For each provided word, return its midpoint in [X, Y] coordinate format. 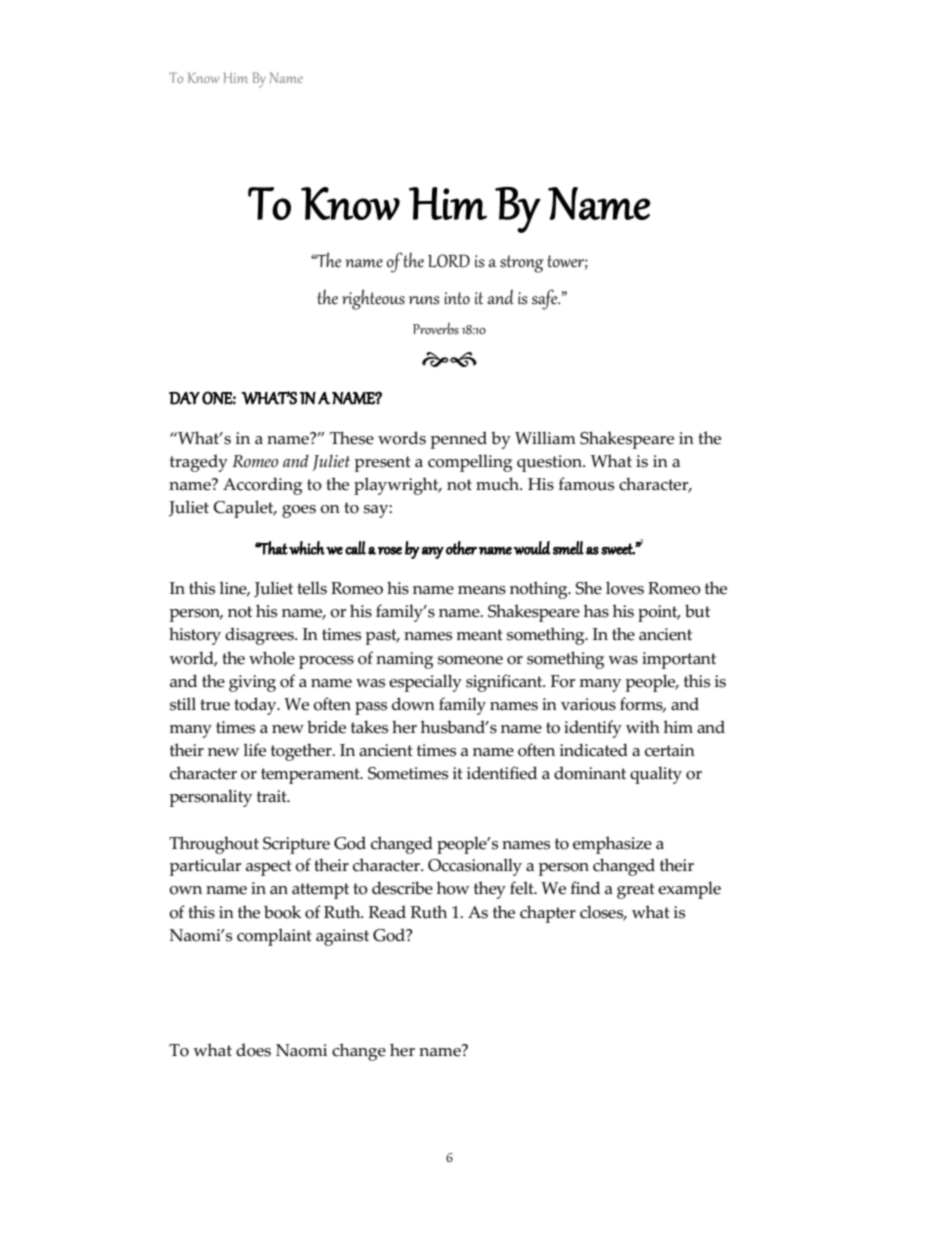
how [453, 888]
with [643, 726]
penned [458, 440]
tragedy [199, 463]
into [457, 298]
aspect [269, 868]
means [482, 590]
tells [312, 588]
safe [546, 299]
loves [625, 588]
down [413, 704]
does [253, 1050]
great [636, 891]
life [254, 750]
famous [586, 484]
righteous [373, 299]
